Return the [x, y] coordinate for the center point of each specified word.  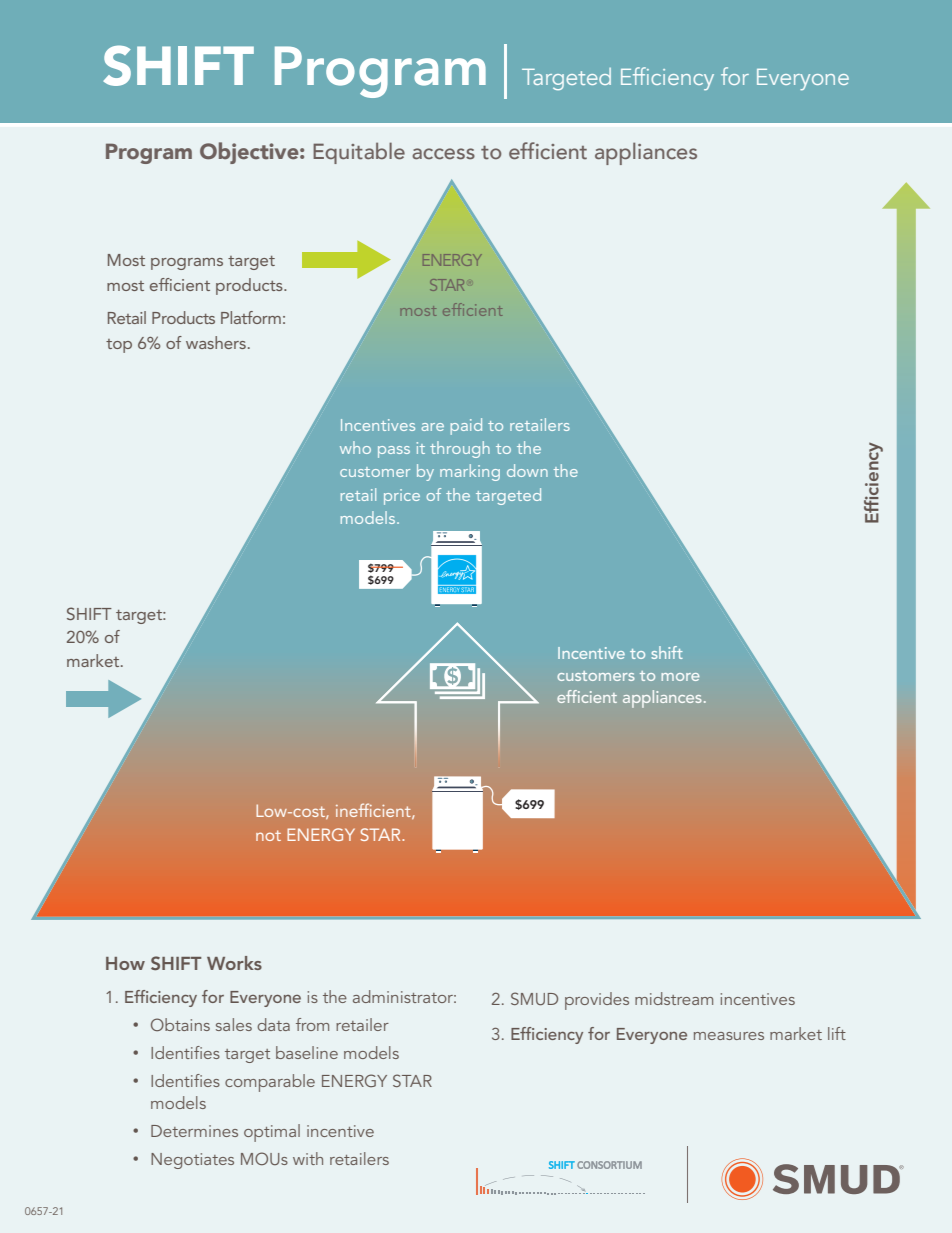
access [443, 154]
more [680, 677]
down [527, 470]
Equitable [359, 153]
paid [466, 426]
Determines [194, 1131]
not [268, 835]
